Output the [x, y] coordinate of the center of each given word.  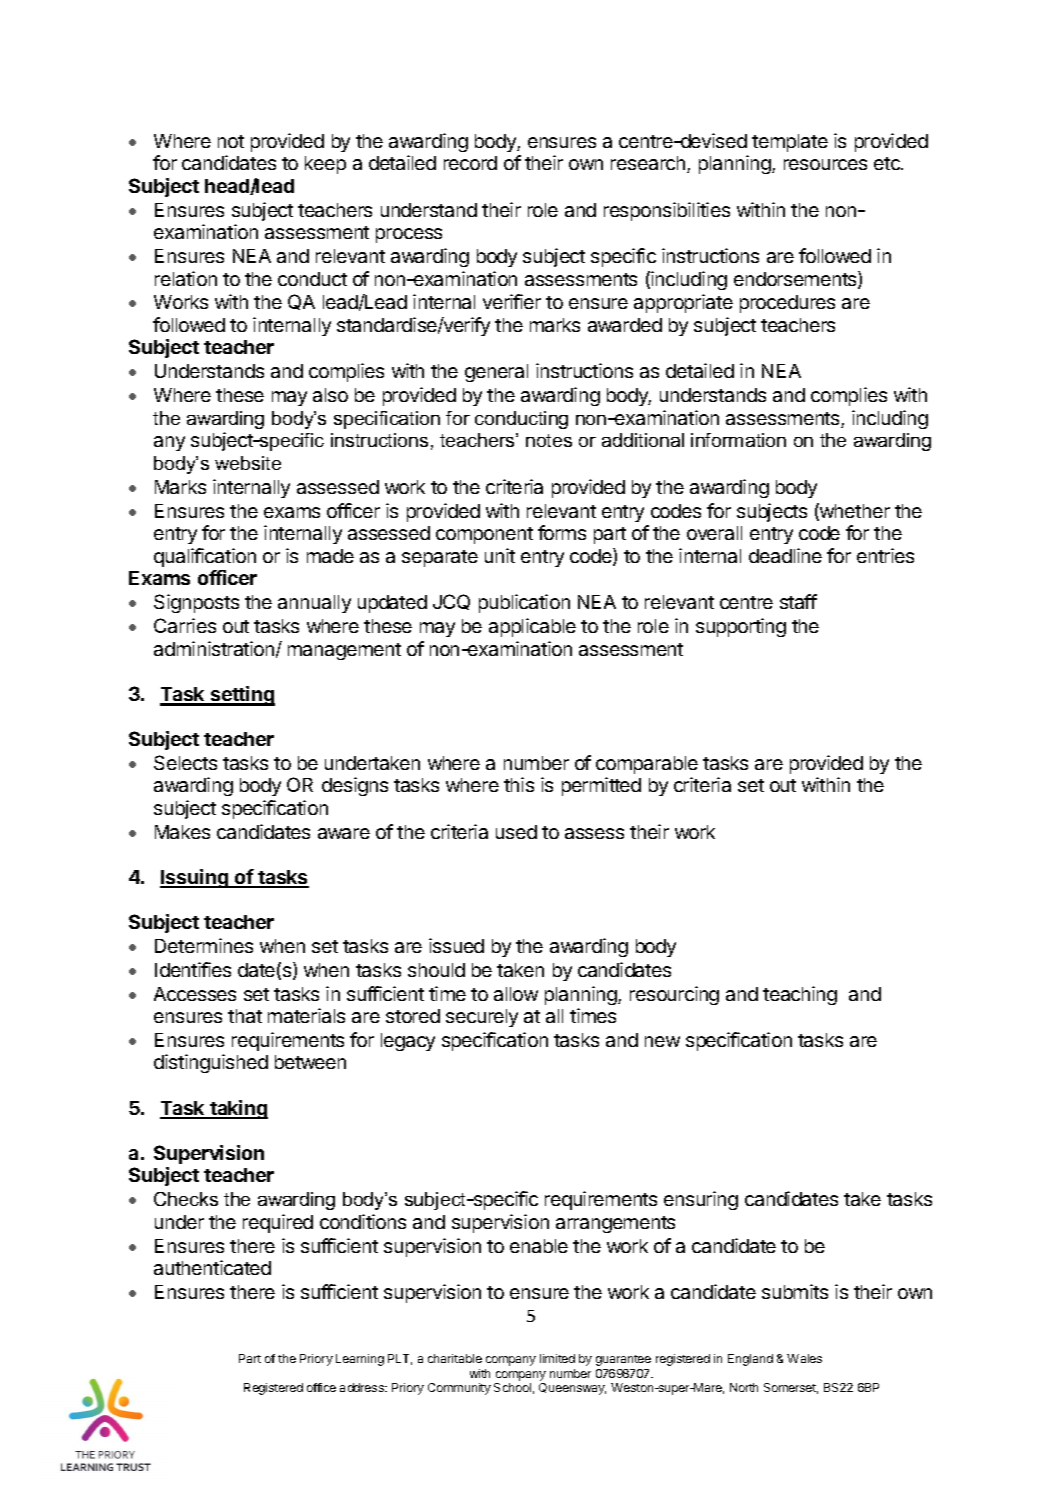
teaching [800, 995]
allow [516, 994]
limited [557, 1358]
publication [524, 603]
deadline [785, 555]
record [470, 163]
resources [825, 164]
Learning [360, 1360]
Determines [204, 945]
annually [314, 604]
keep [325, 165]
